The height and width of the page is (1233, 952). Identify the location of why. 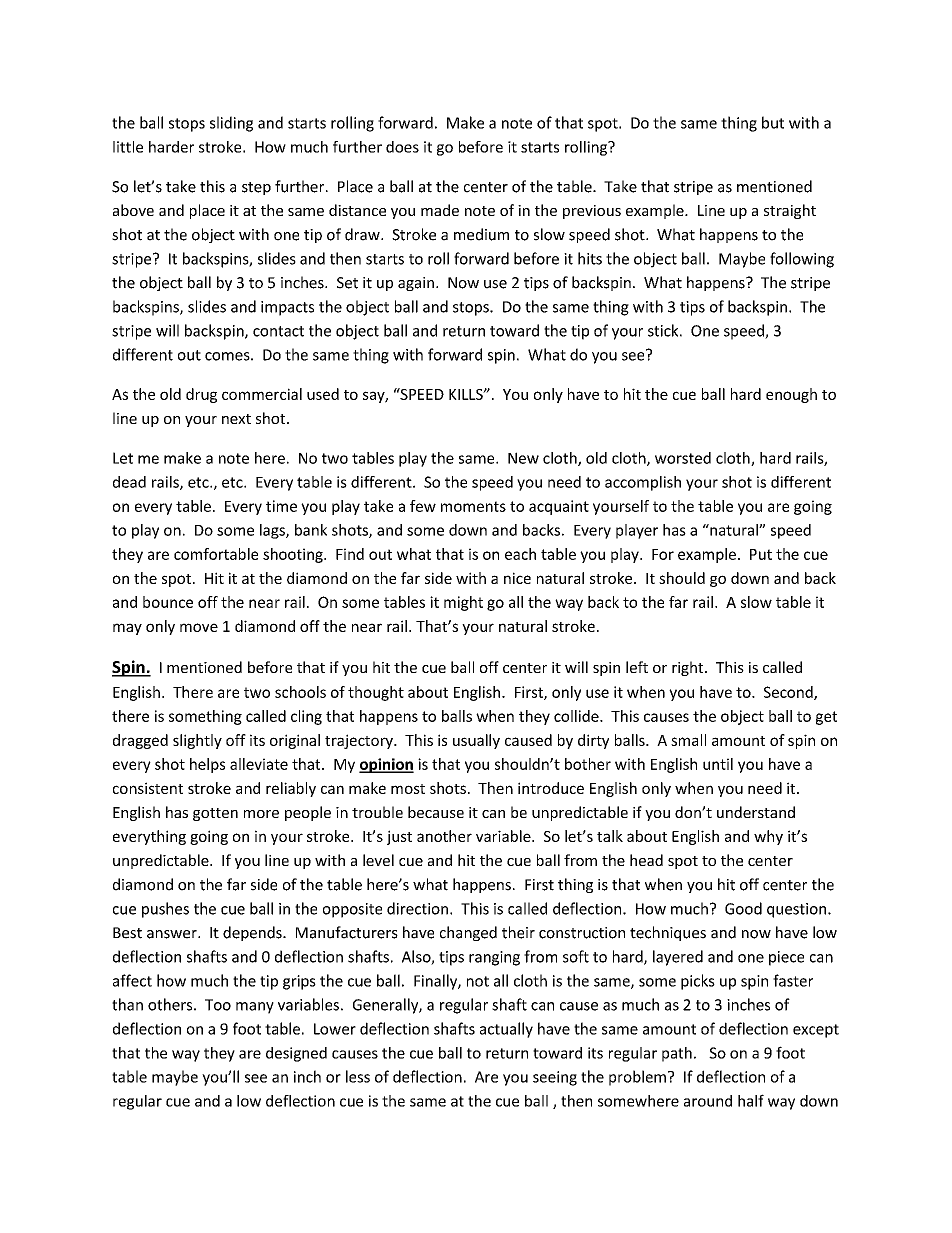
(768, 837).
